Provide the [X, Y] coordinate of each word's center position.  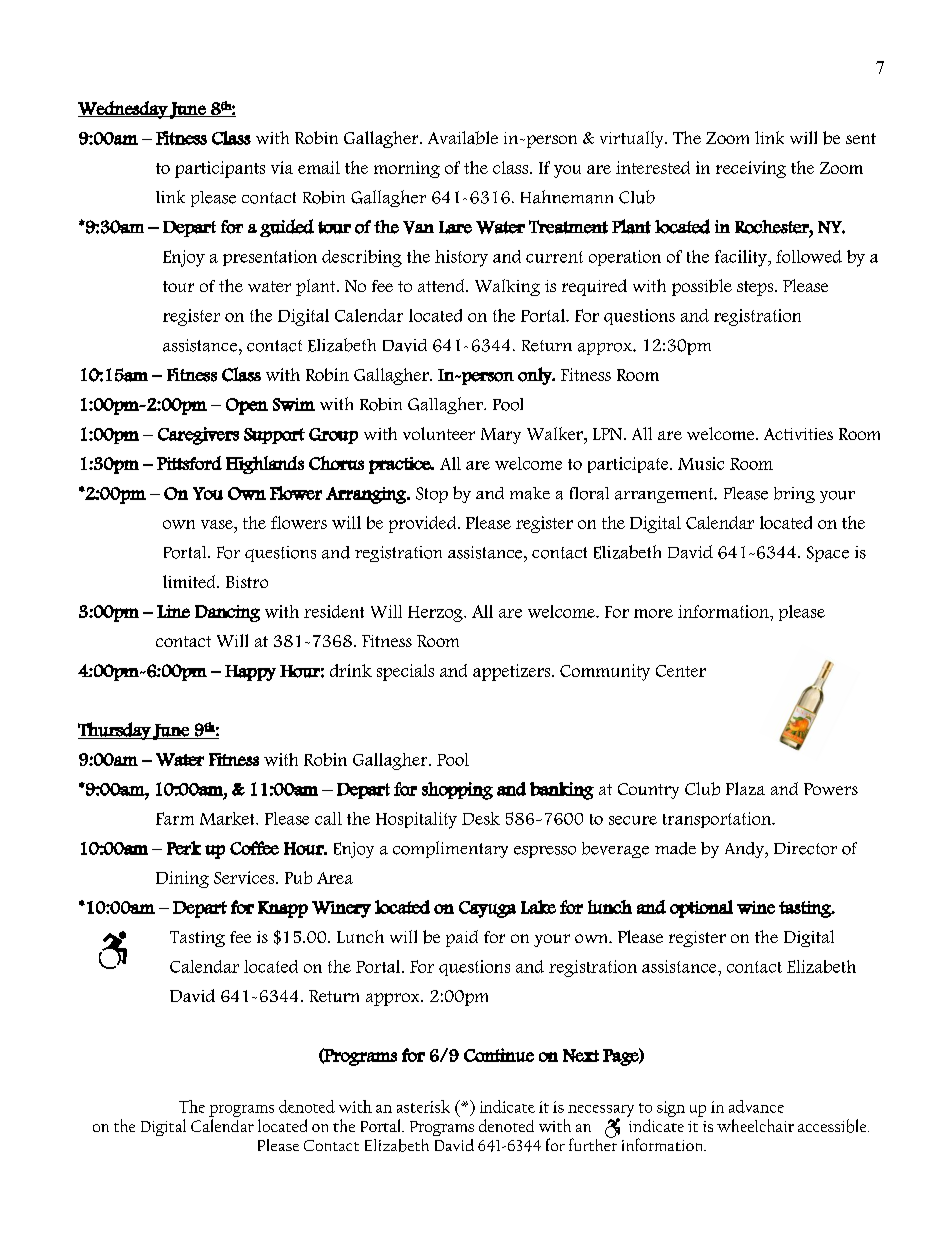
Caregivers [198, 436]
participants [220, 169]
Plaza [745, 788]
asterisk [423, 1106]
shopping [457, 791]
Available [463, 138]
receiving [751, 169]
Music [701, 463]
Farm [175, 818]
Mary [501, 436]
